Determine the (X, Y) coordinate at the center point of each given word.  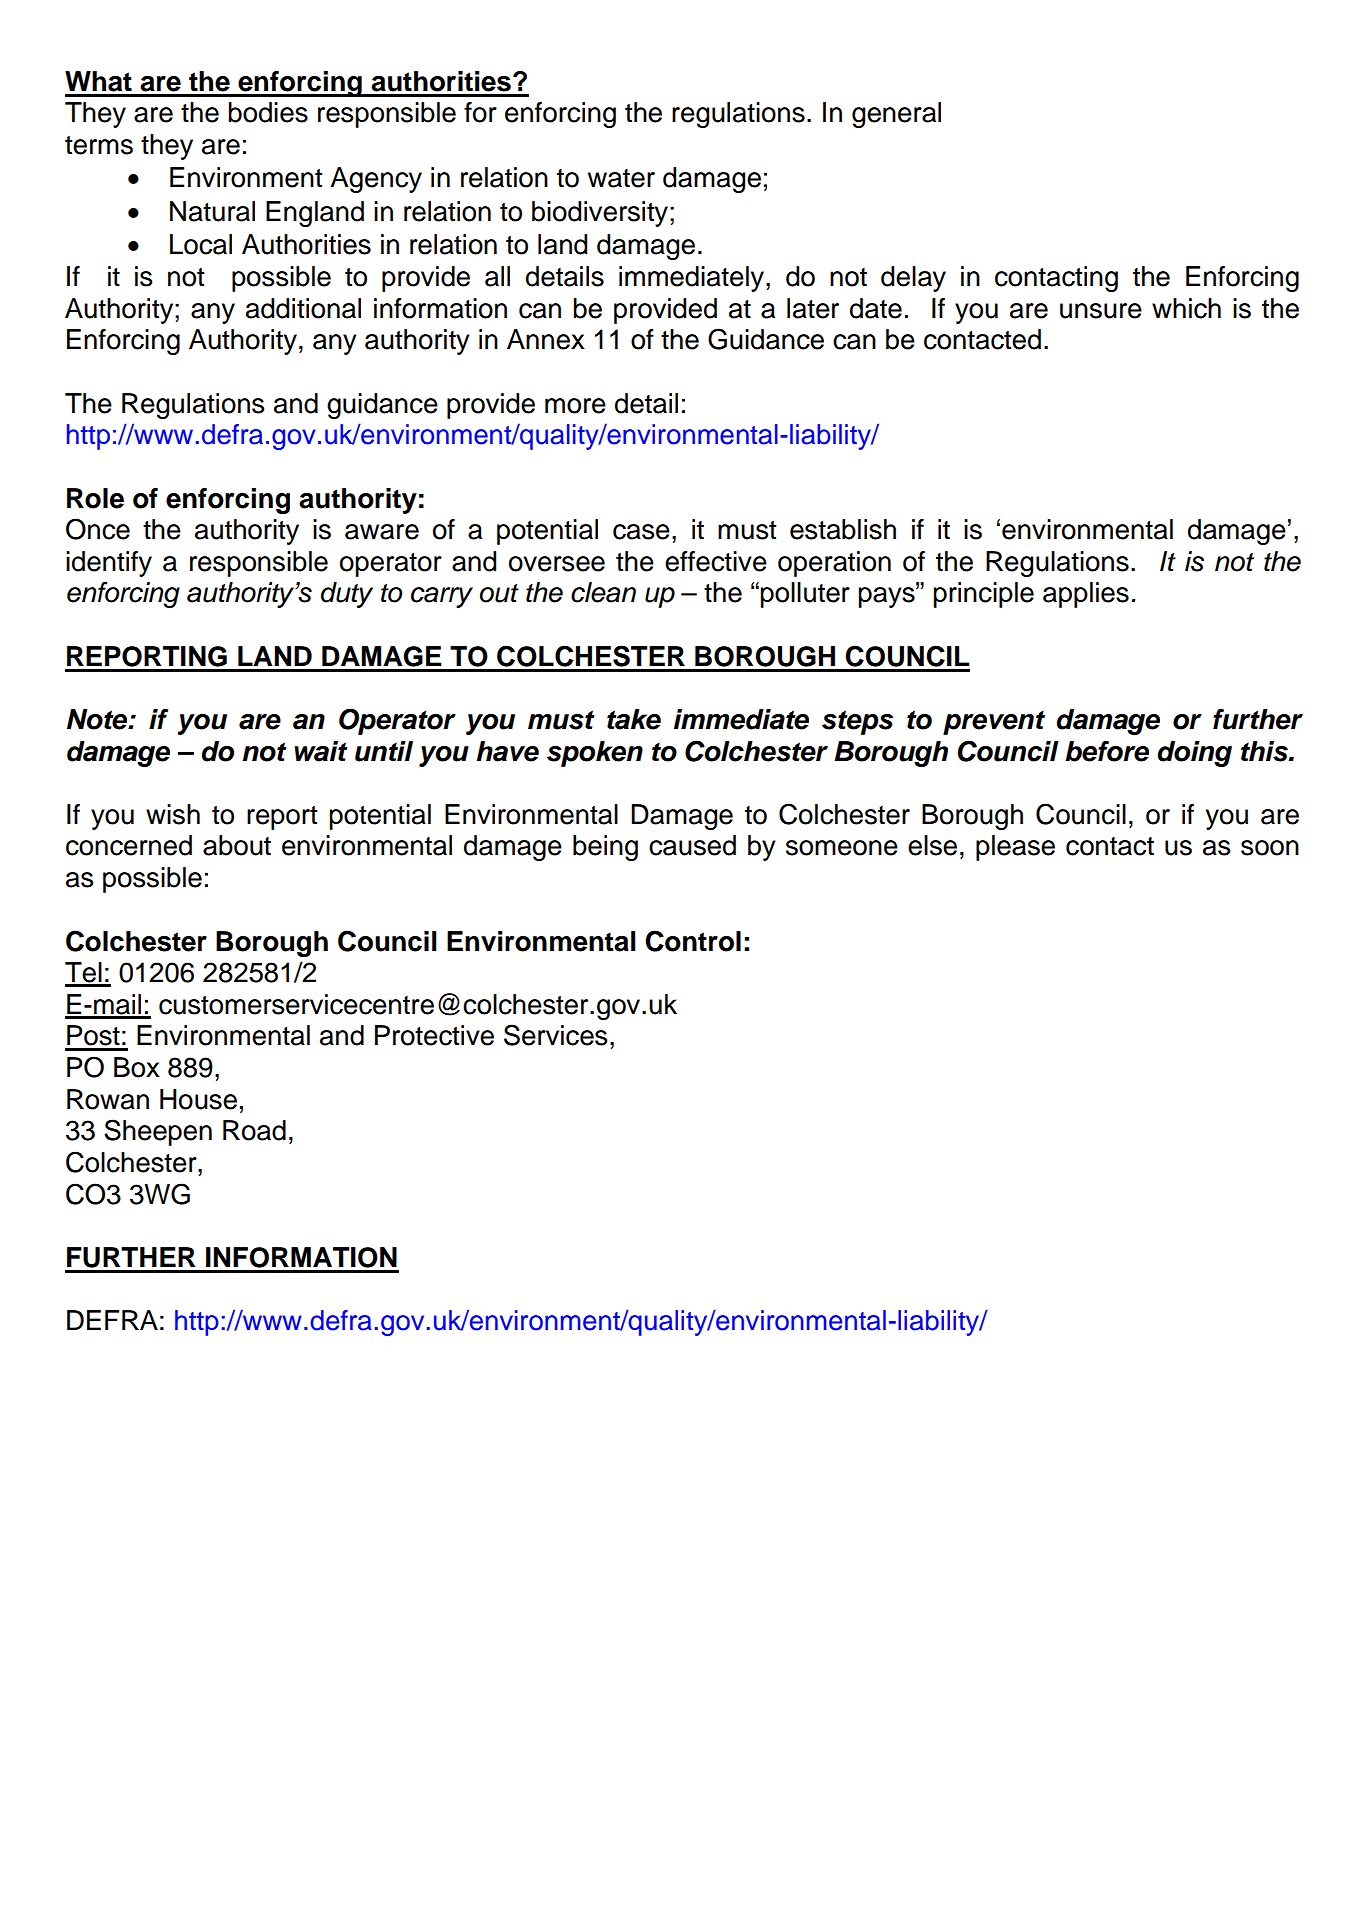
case (641, 532)
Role (95, 498)
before (1107, 751)
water (621, 178)
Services (555, 1035)
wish (173, 814)
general (896, 115)
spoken (595, 754)
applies (1086, 595)
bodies (268, 112)
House (198, 1099)
